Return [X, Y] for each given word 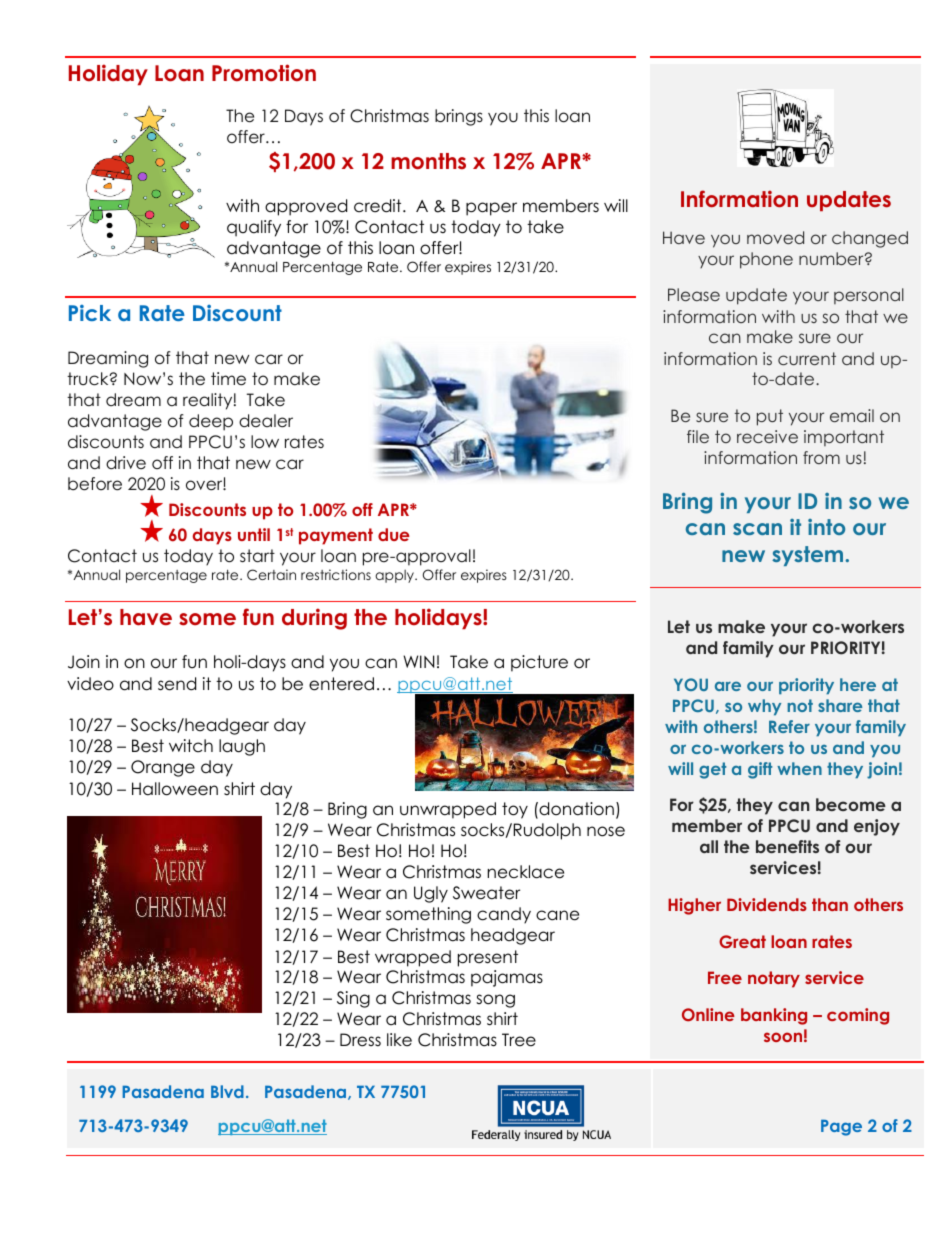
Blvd [227, 1091]
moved [775, 237]
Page [841, 1127]
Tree [519, 1040]
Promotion [264, 73]
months [428, 161]
